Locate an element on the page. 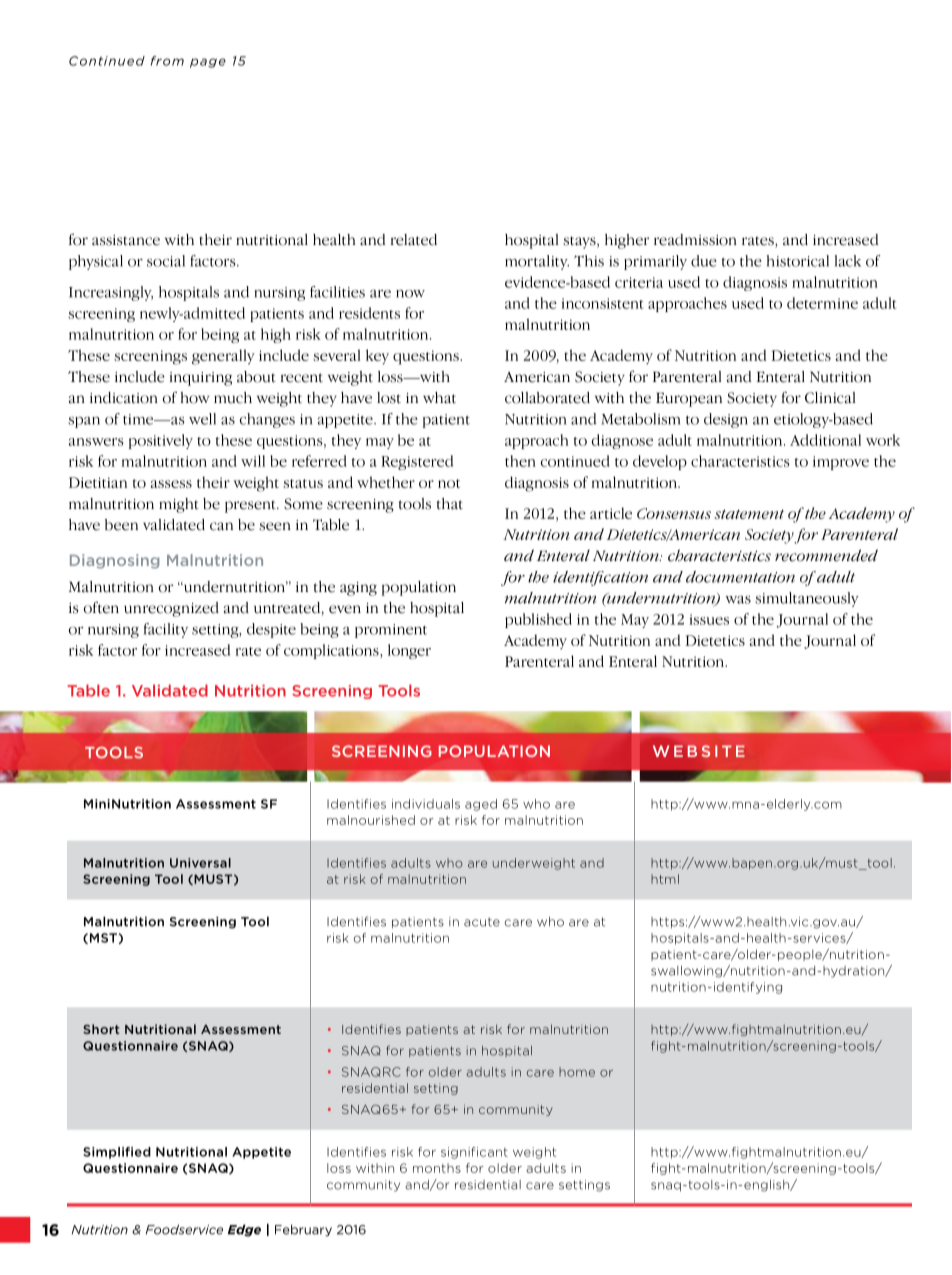 The image size is (952, 1275). aged is located at coordinates (481, 805).
